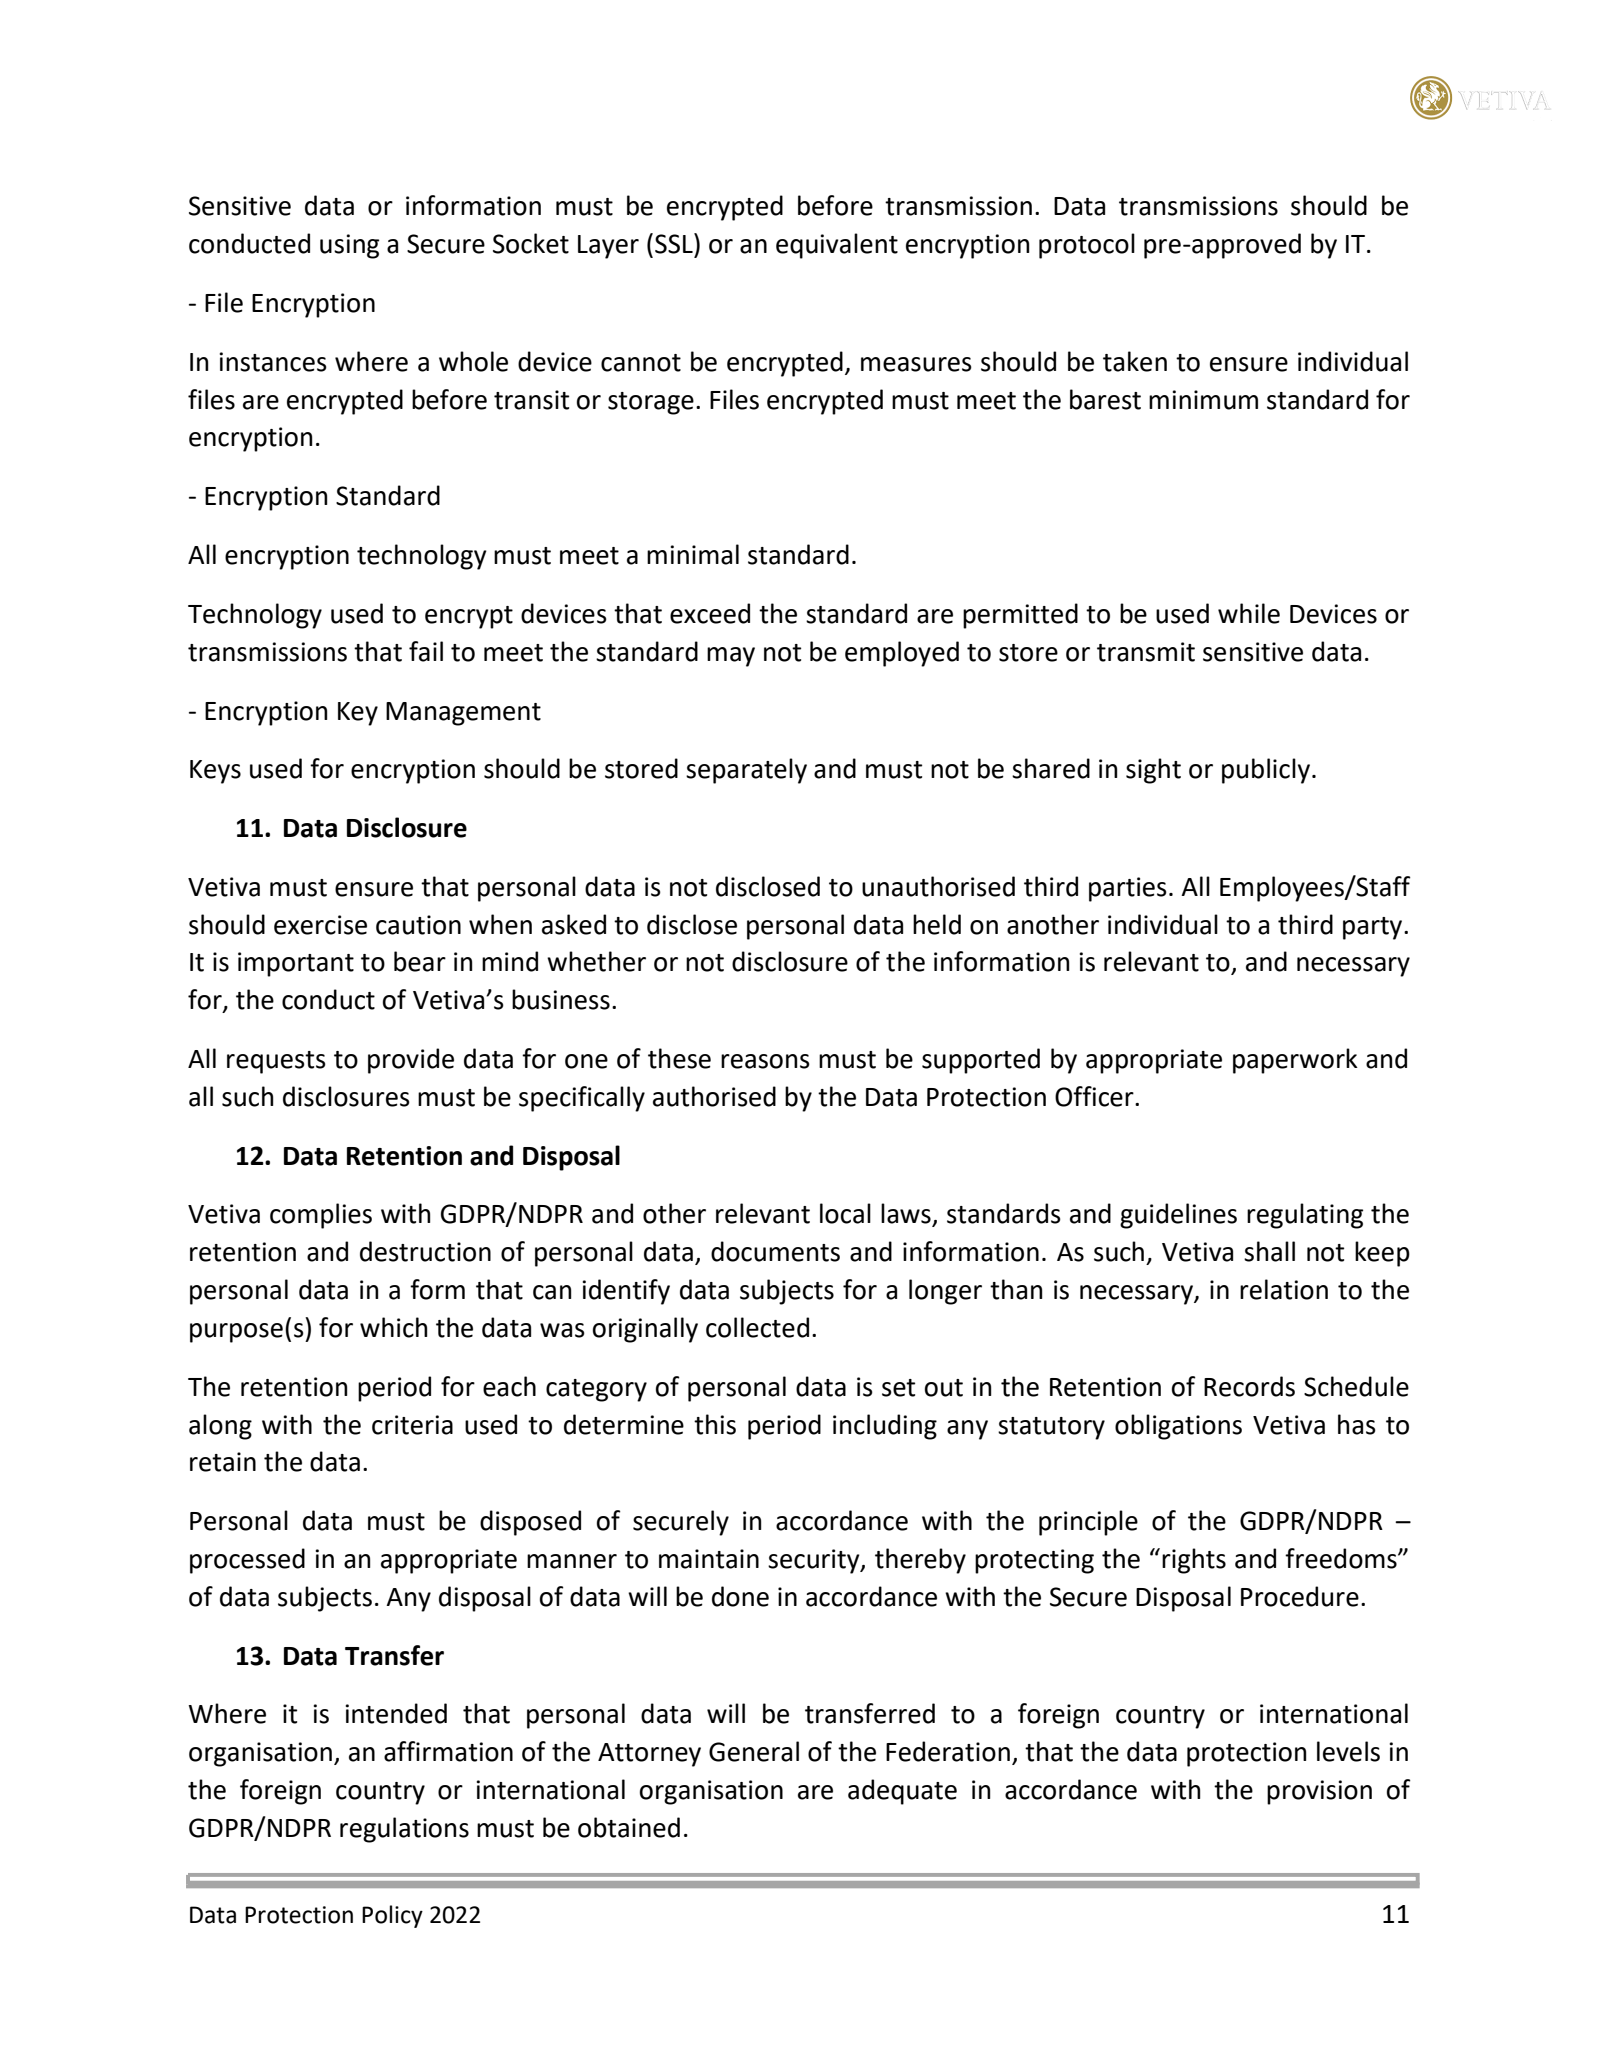 The width and height of the screenshot is (1598, 2069). I want to click on fail, so click(426, 651).
